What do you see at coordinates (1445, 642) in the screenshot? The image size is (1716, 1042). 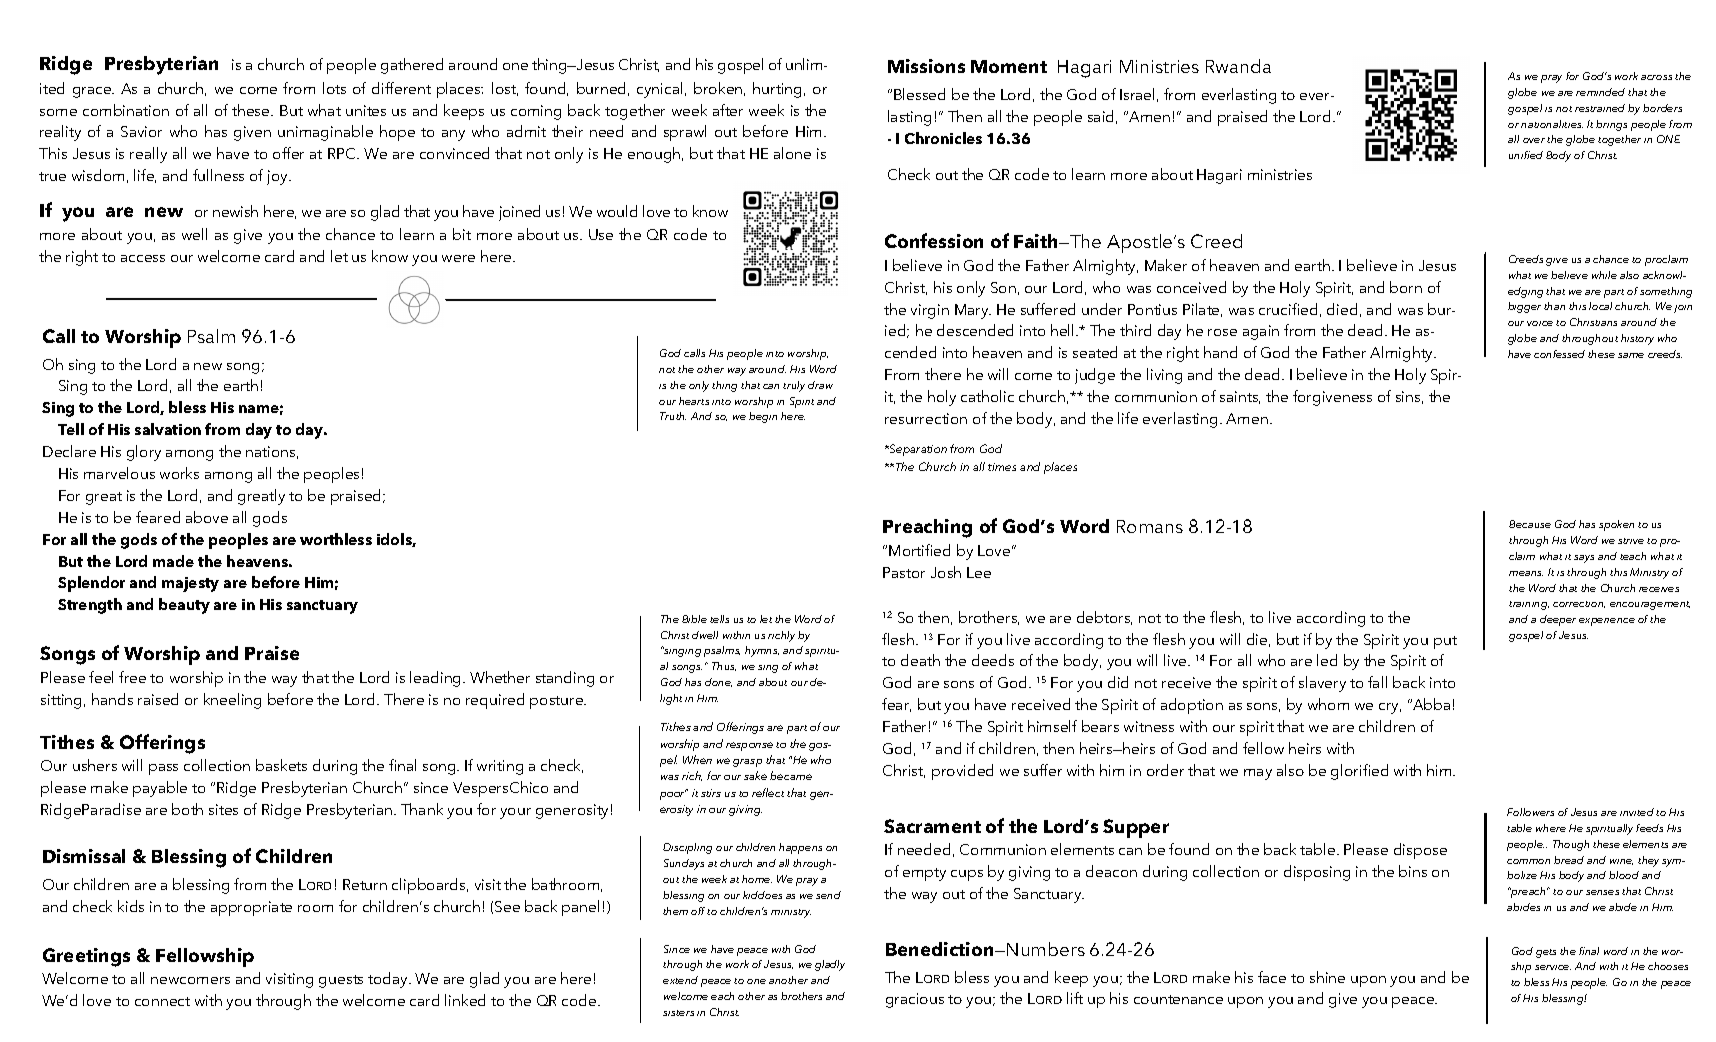 I see `put` at bounding box center [1445, 642].
